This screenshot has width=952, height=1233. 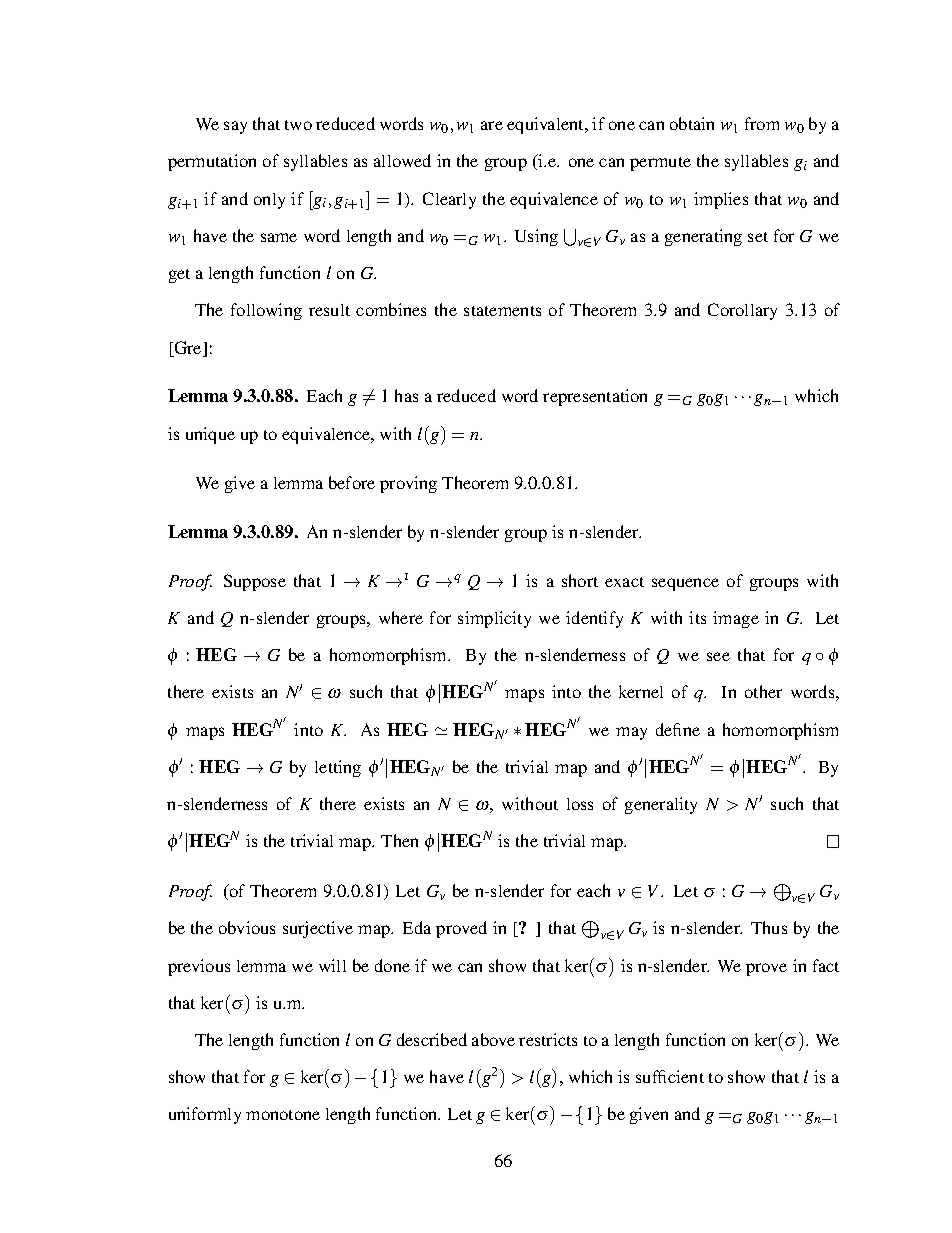 I want to click on define, so click(x=678, y=729).
